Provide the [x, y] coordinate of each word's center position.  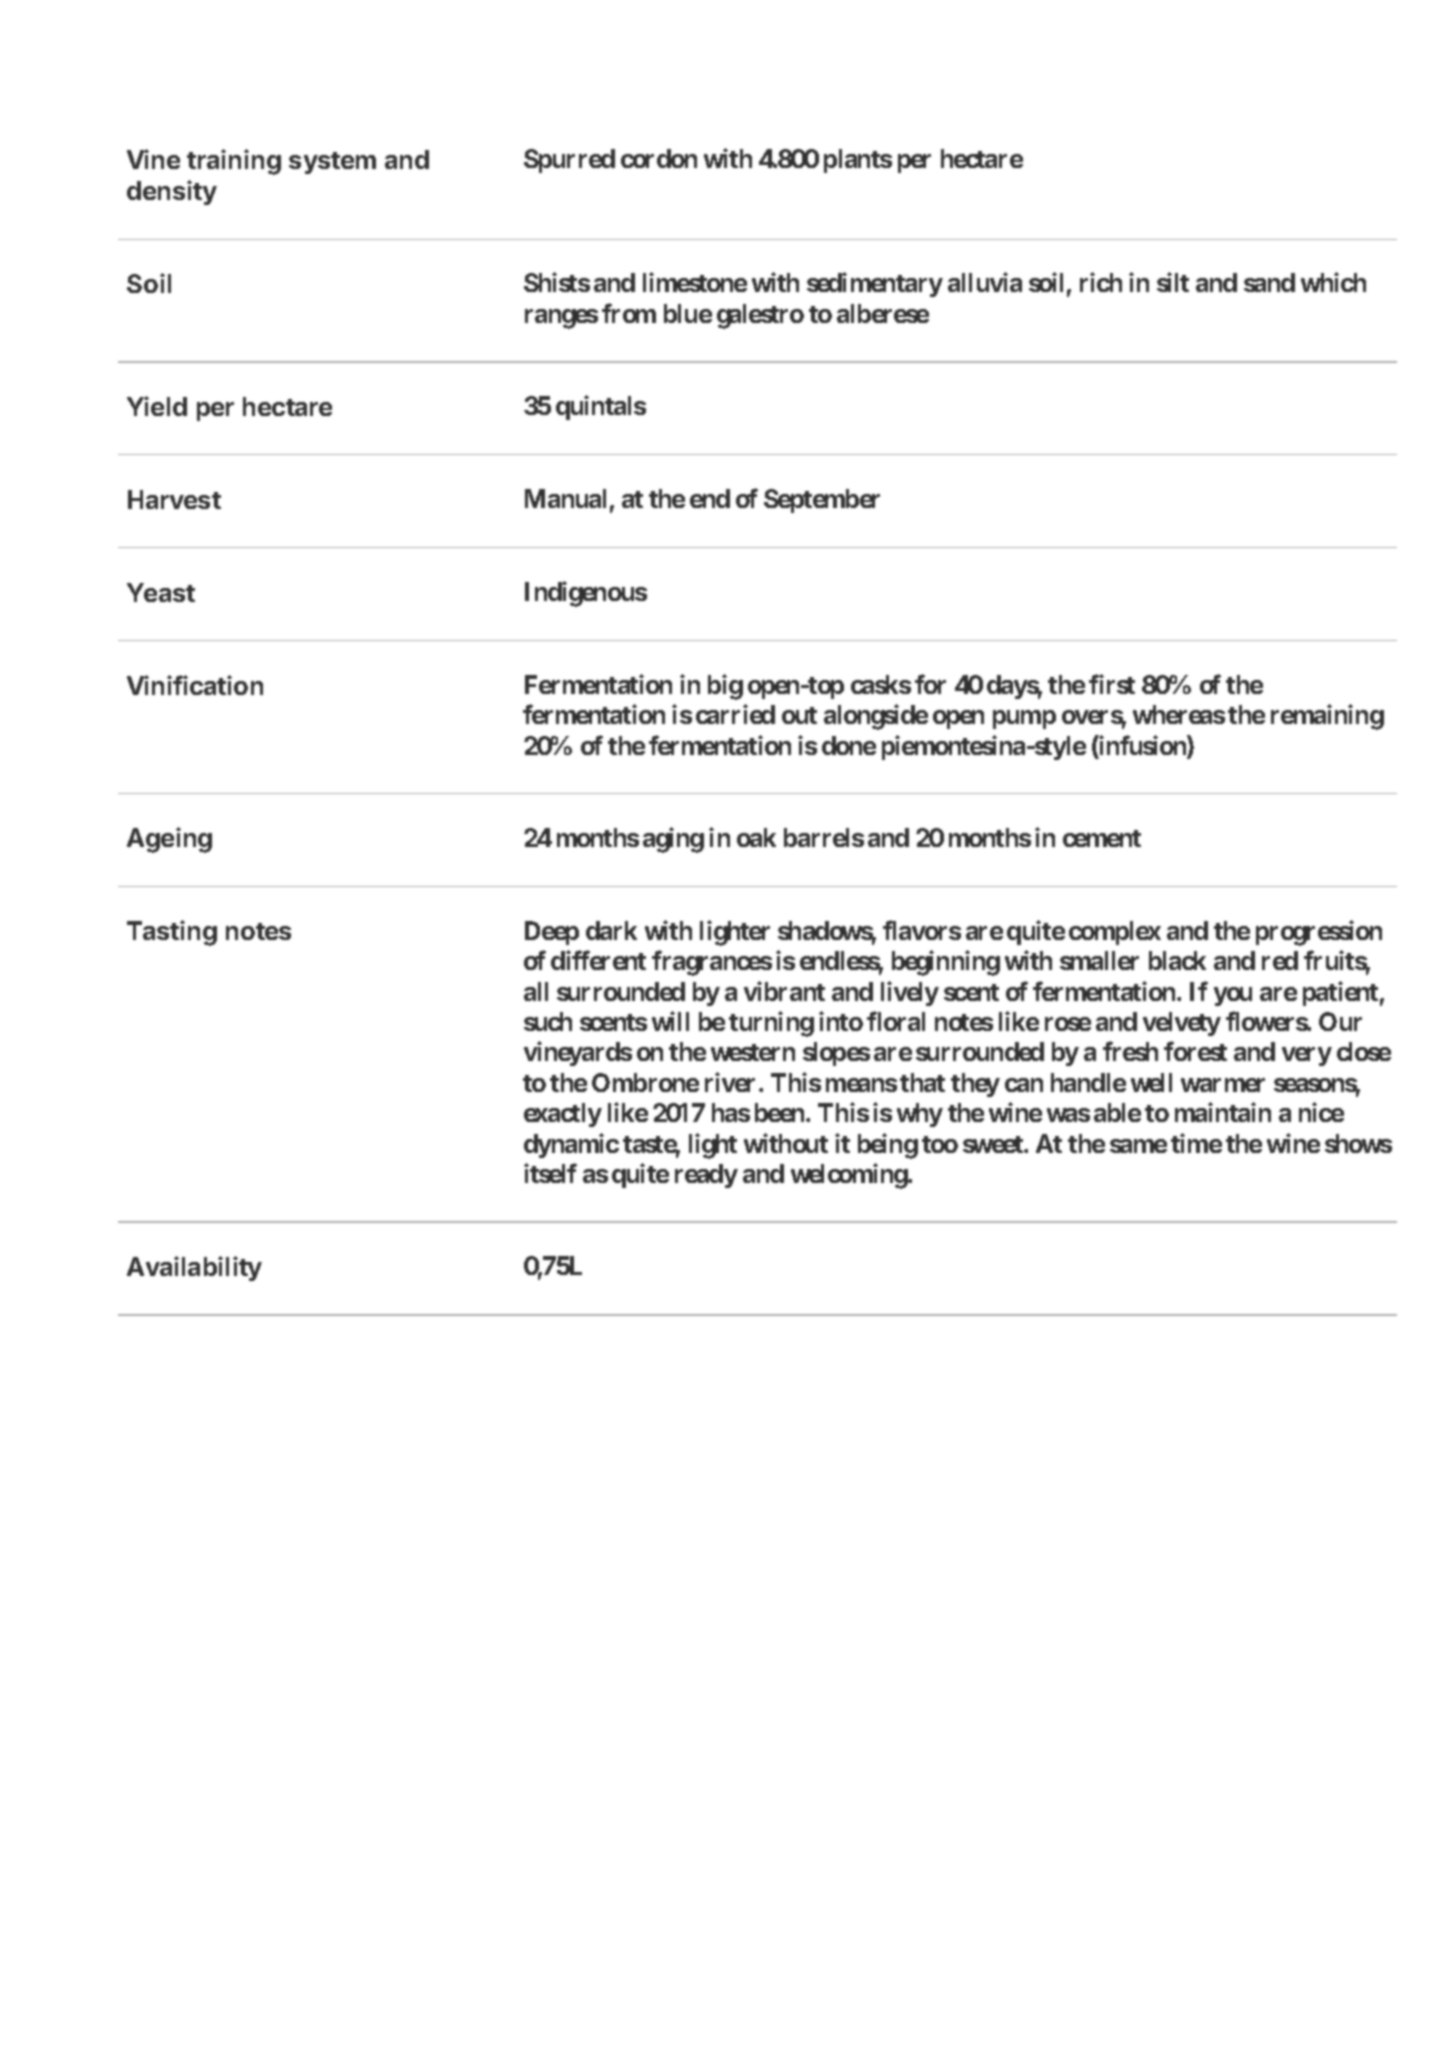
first [1112, 684]
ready [706, 1176]
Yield [157, 406]
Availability [194, 1268]
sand [1269, 282]
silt [1173, 282]
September [822, 501]
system [332, 163]
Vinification [195, 685]
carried [735, 714]
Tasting [172, 933]
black [1177, 960]
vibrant [784, 991]
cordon [659, 158]
